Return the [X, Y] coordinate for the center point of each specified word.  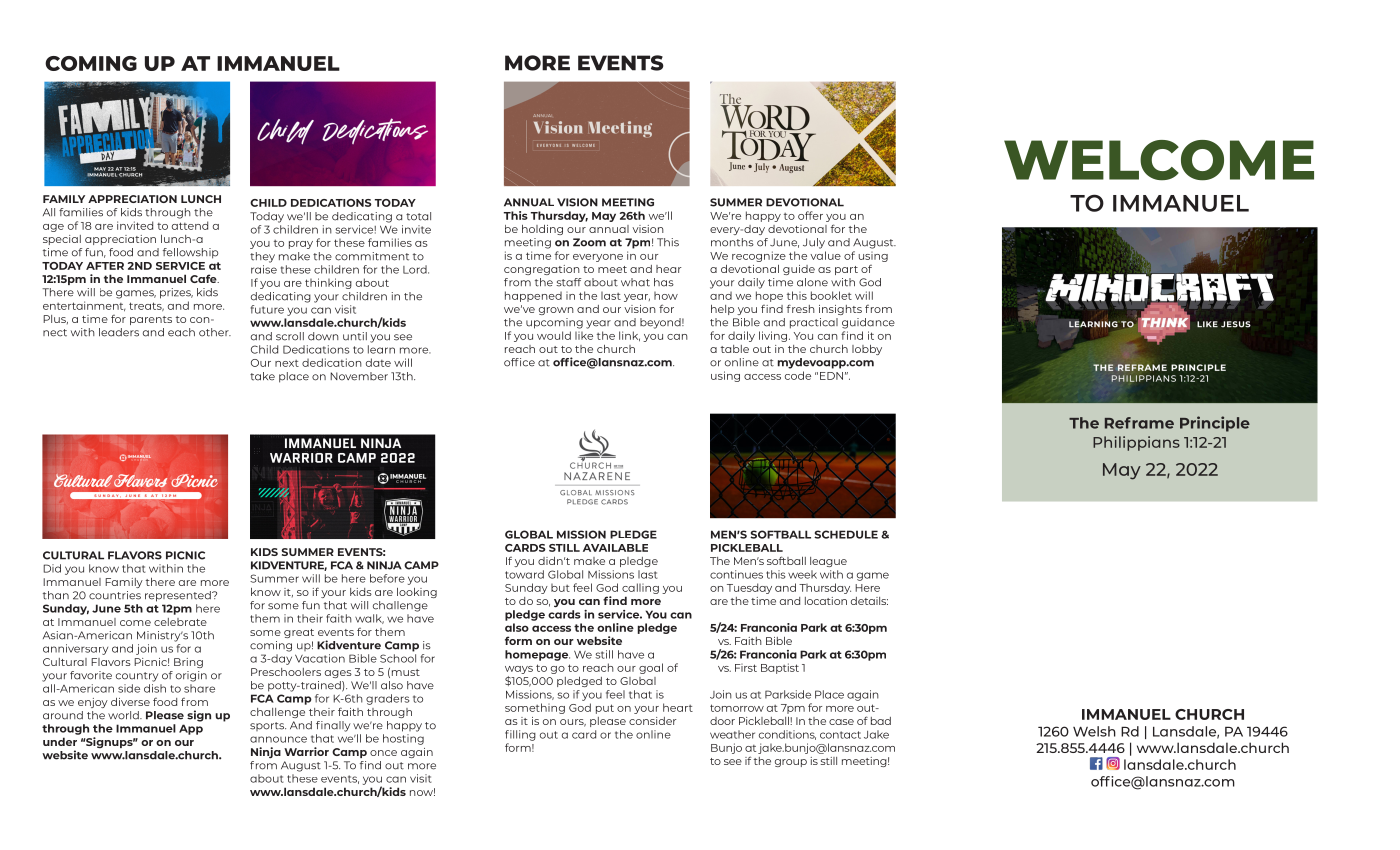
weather [732, 734]
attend [190, 225]
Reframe [1139, 423]
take [262, 376]
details [869, 601]
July [814, 243]
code [798, 375]
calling [640, 588]
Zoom [589, 242]
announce [278, 739]
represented [179, 596]
